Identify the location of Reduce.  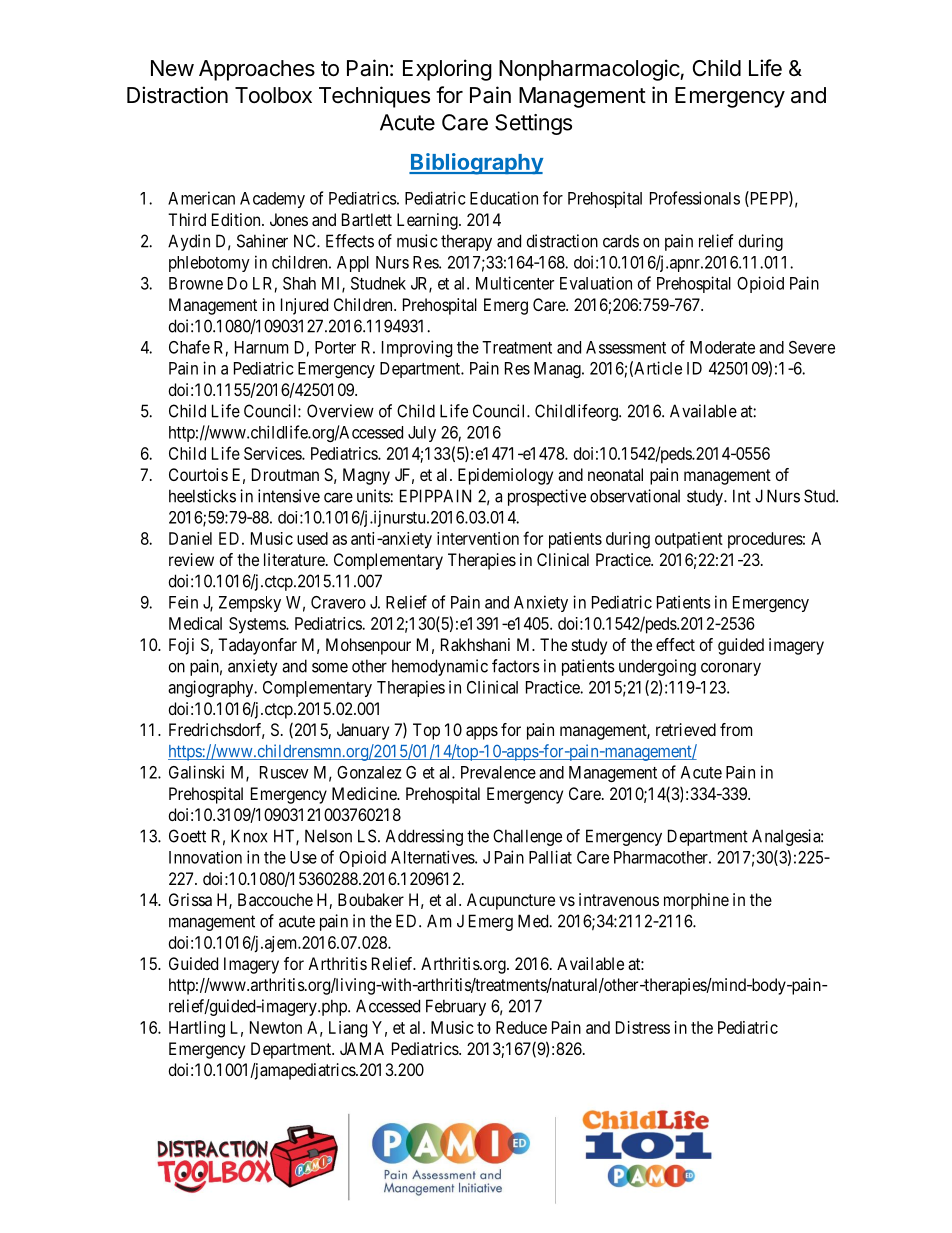
(521, 1027).
